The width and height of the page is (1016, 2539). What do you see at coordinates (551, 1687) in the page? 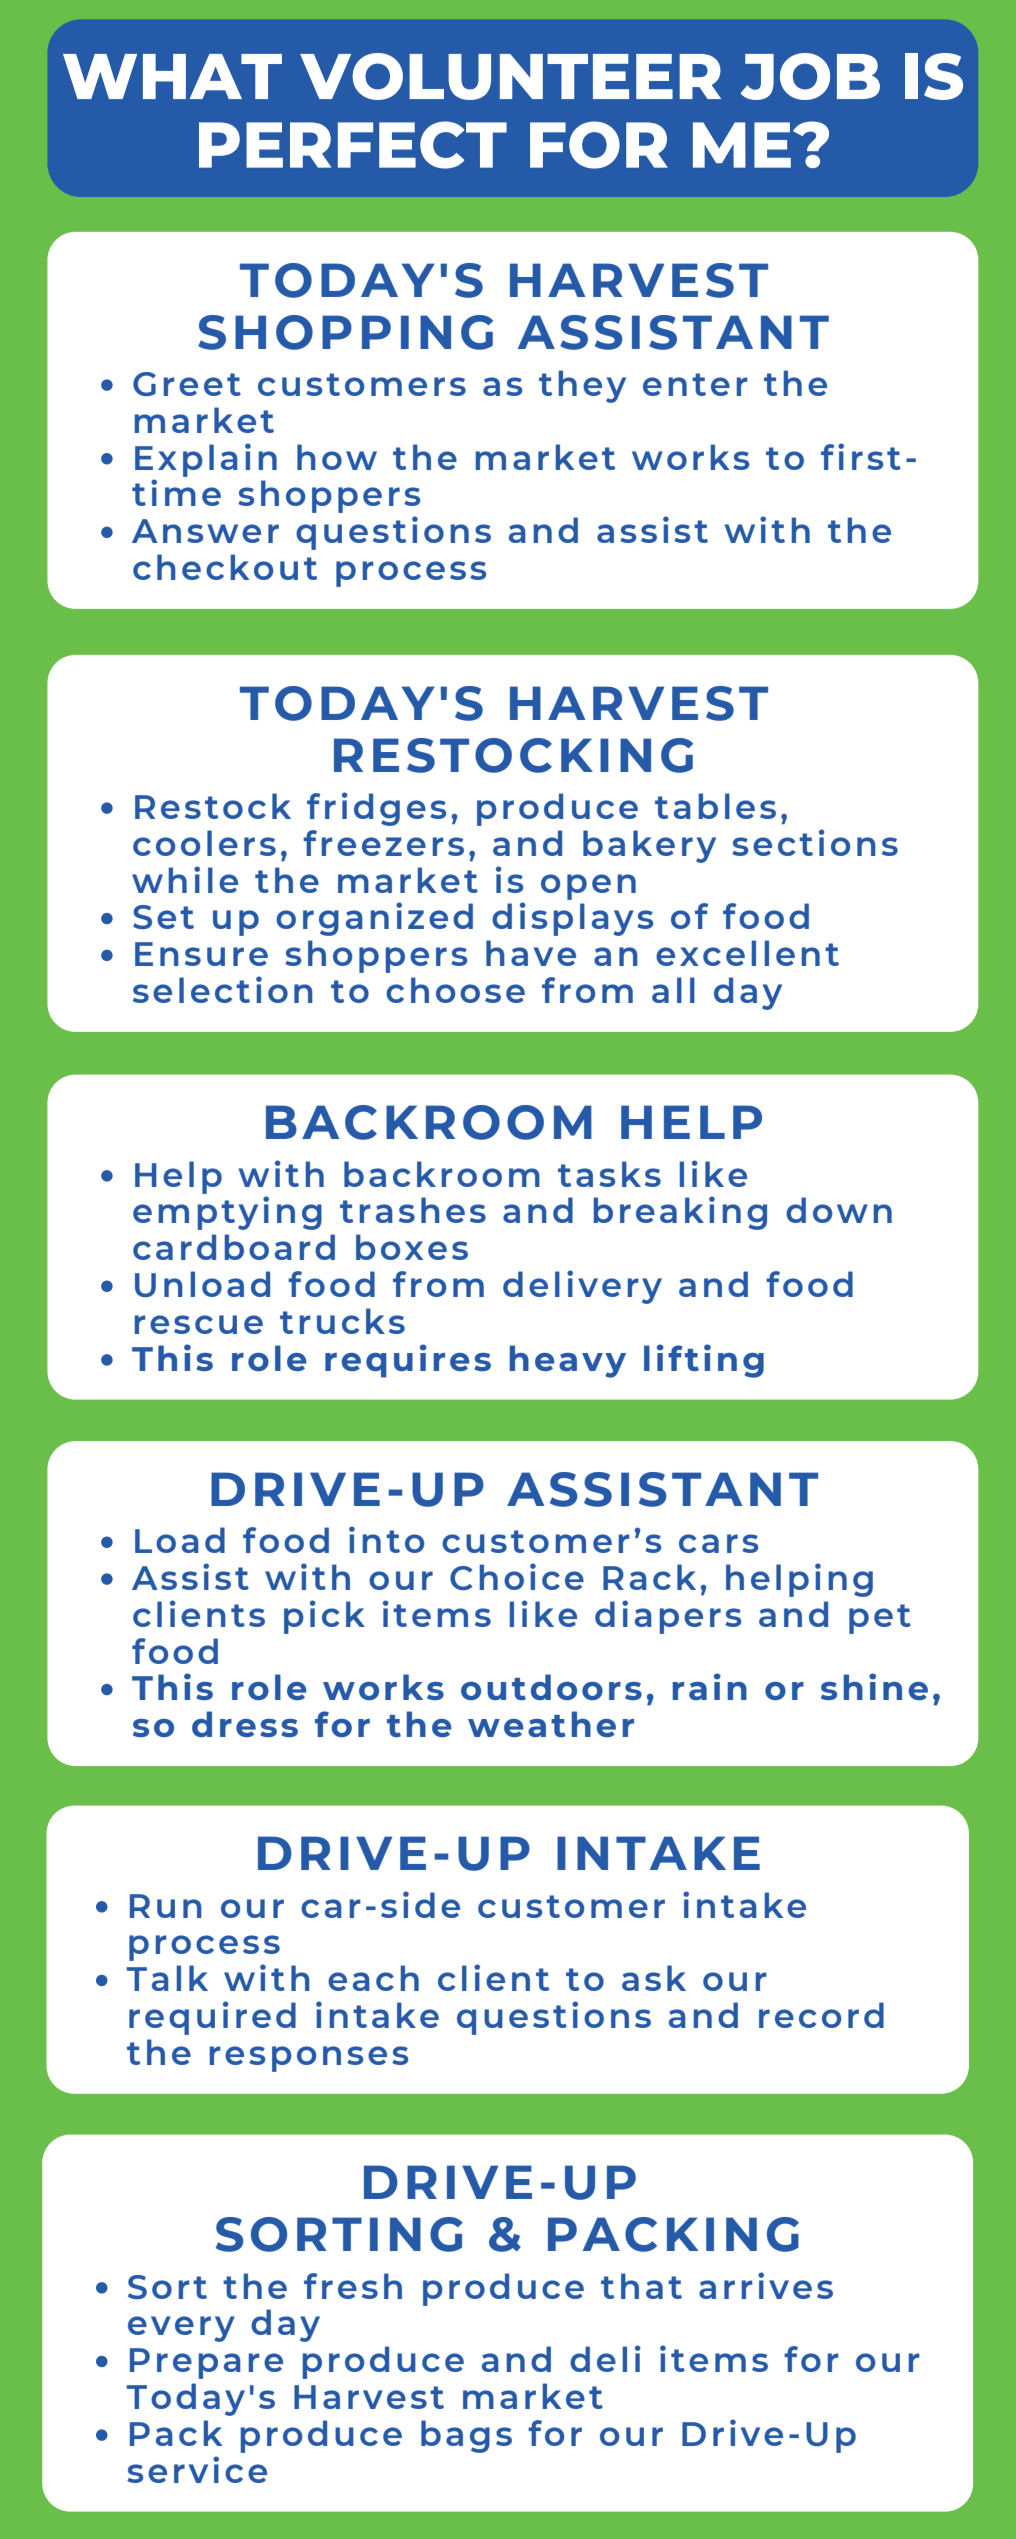
I see `outdoors` at bounding box center [551, 1687].
